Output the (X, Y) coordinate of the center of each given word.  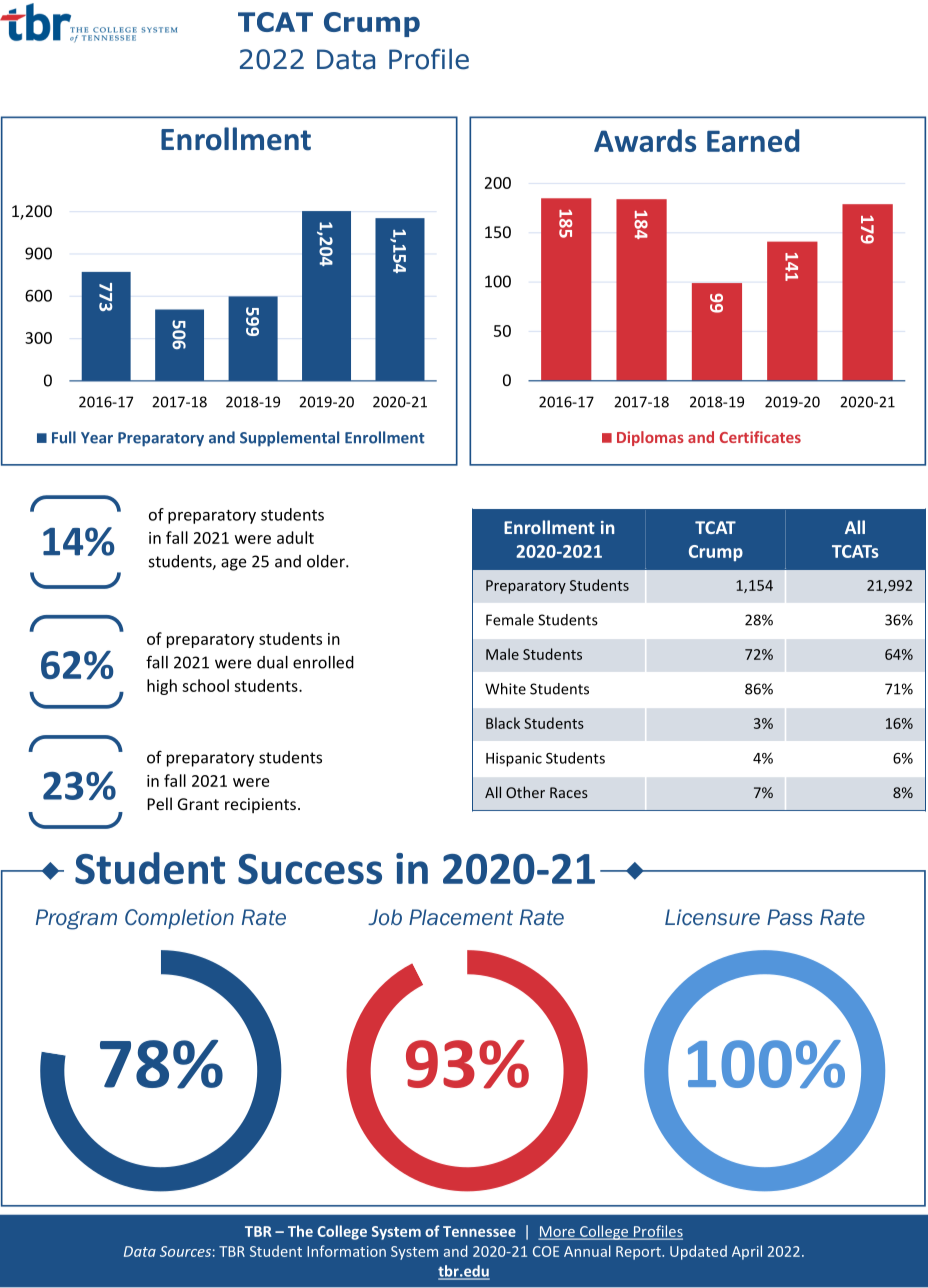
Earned (753, 140)
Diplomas (650, 438)
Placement (461, 917)
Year (97, 438)
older (327, 561)
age (233, 564)
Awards (645, 140)
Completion (179, 919)
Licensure (712, 917)
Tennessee (479, 1231)
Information (346, 1251)
